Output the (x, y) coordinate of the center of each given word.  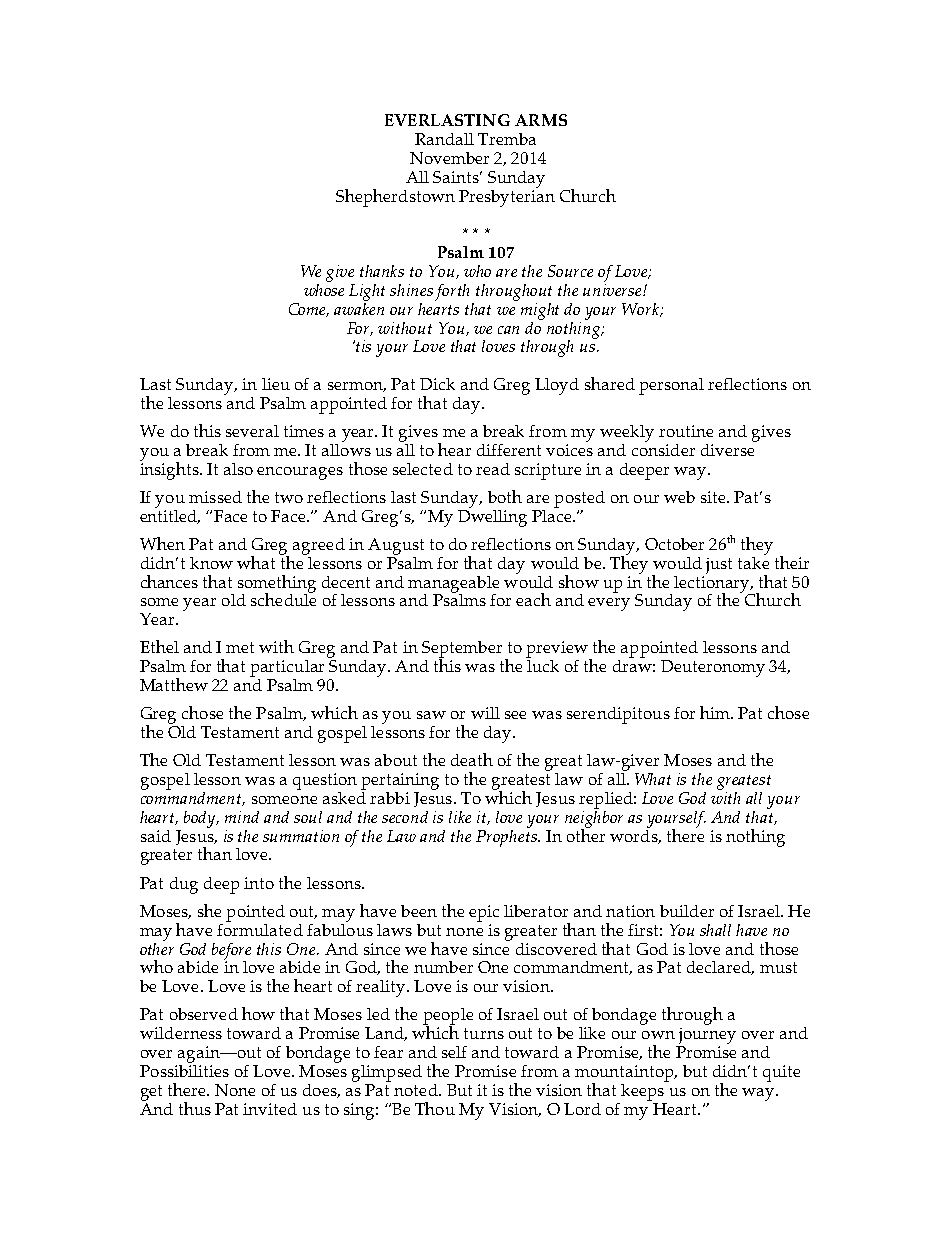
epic (484, 913)
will (485, 713)
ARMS (541, 120)
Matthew (174, 684)
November (449, 158)
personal (671, 386)
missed (215, 497)
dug (184, 885)
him (716, 712)
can (508, 330)
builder (687, 911)
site (714, 497)
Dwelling (492, 517)
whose (324, 288)
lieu (276, 384)
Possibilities (184, 1069)
